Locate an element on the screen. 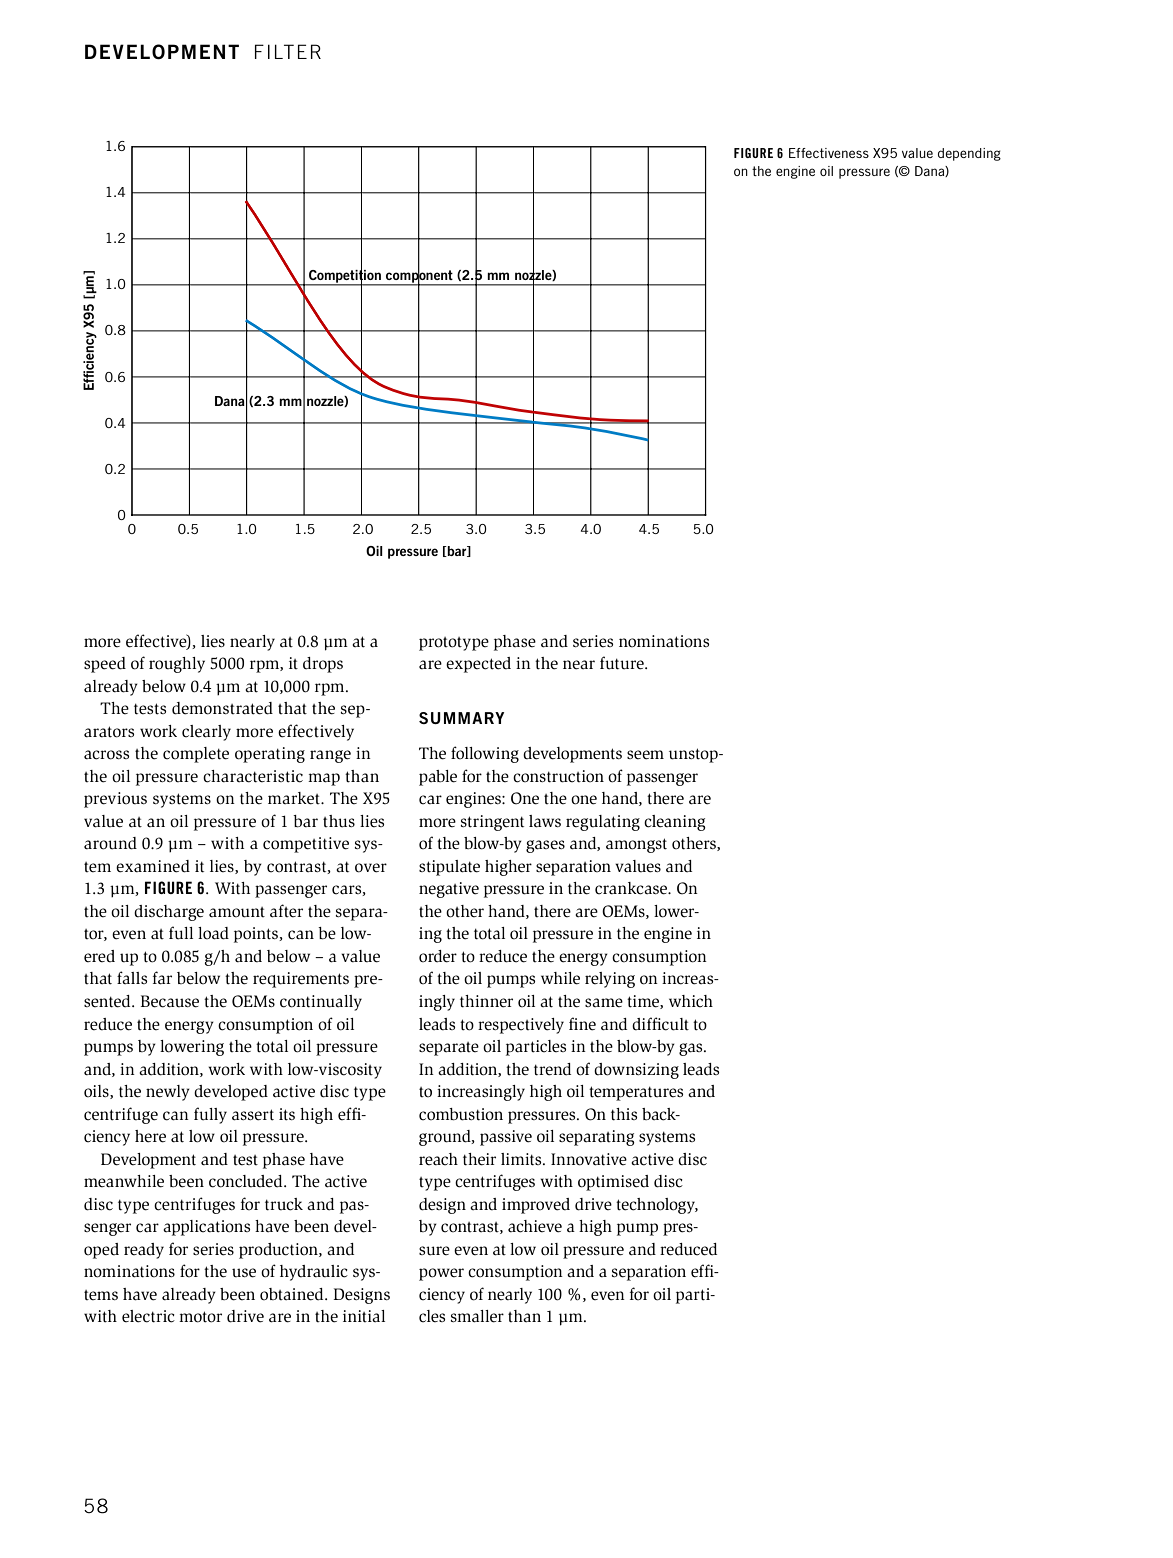 The height and width of the screenshot is (1558, 1173). depending is located at coordinates (969, 154).
